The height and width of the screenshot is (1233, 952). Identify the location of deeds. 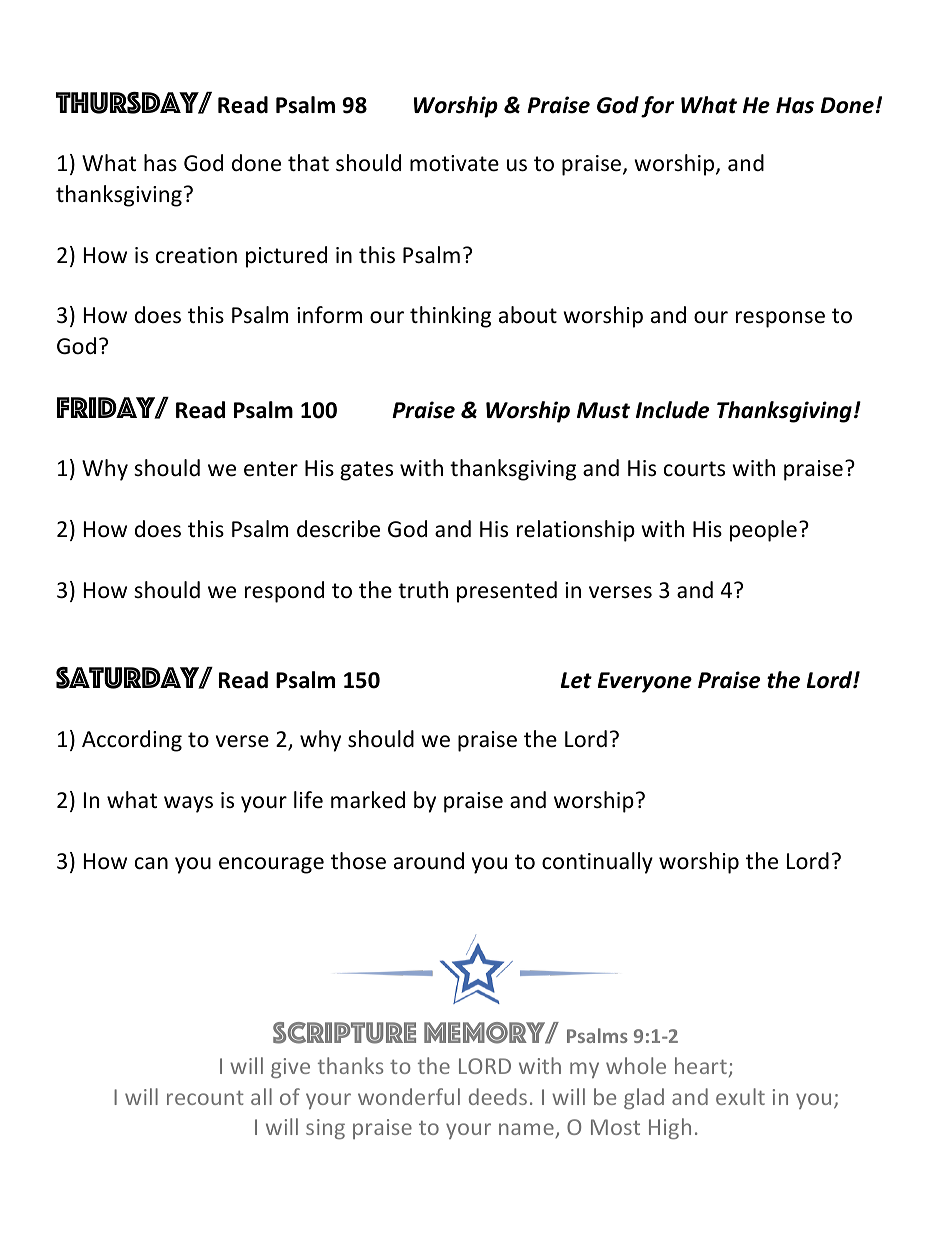
(498, 1096).
